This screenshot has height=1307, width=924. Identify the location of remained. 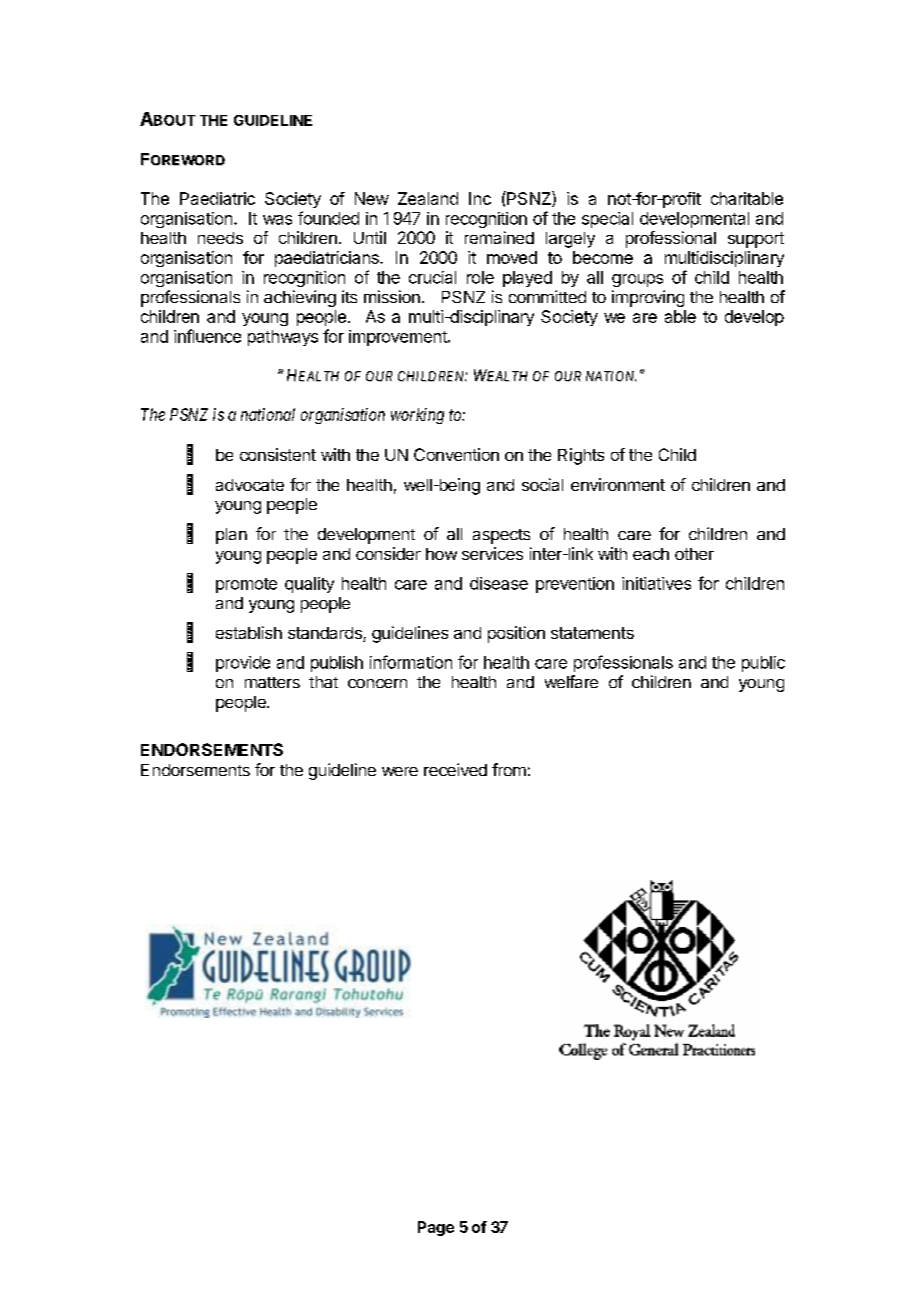
(499, 237).
